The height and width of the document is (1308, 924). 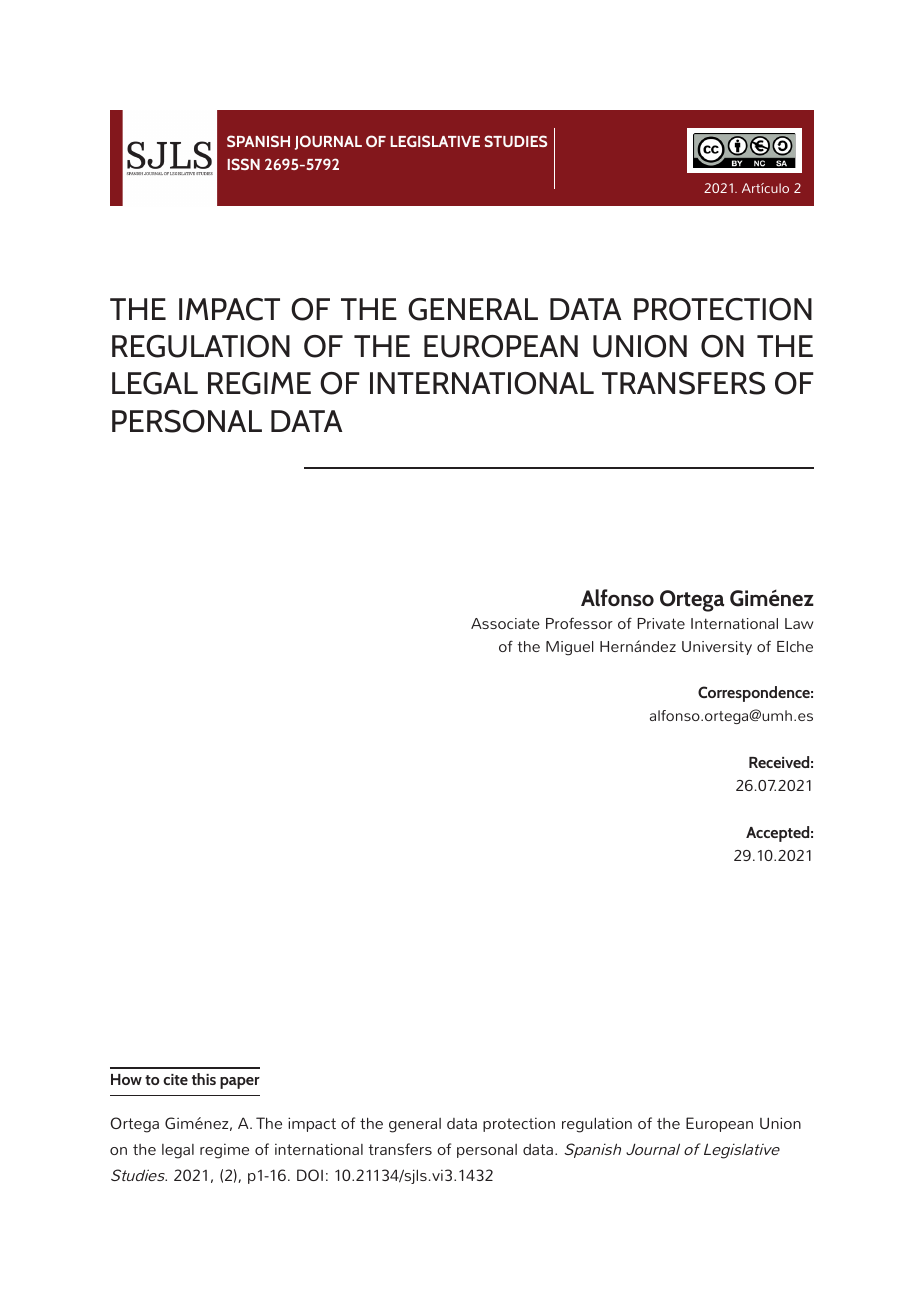 What do you see at coordinates (570, 648) in the document?
I see `Miguel` at bounding box center [570, 648].
